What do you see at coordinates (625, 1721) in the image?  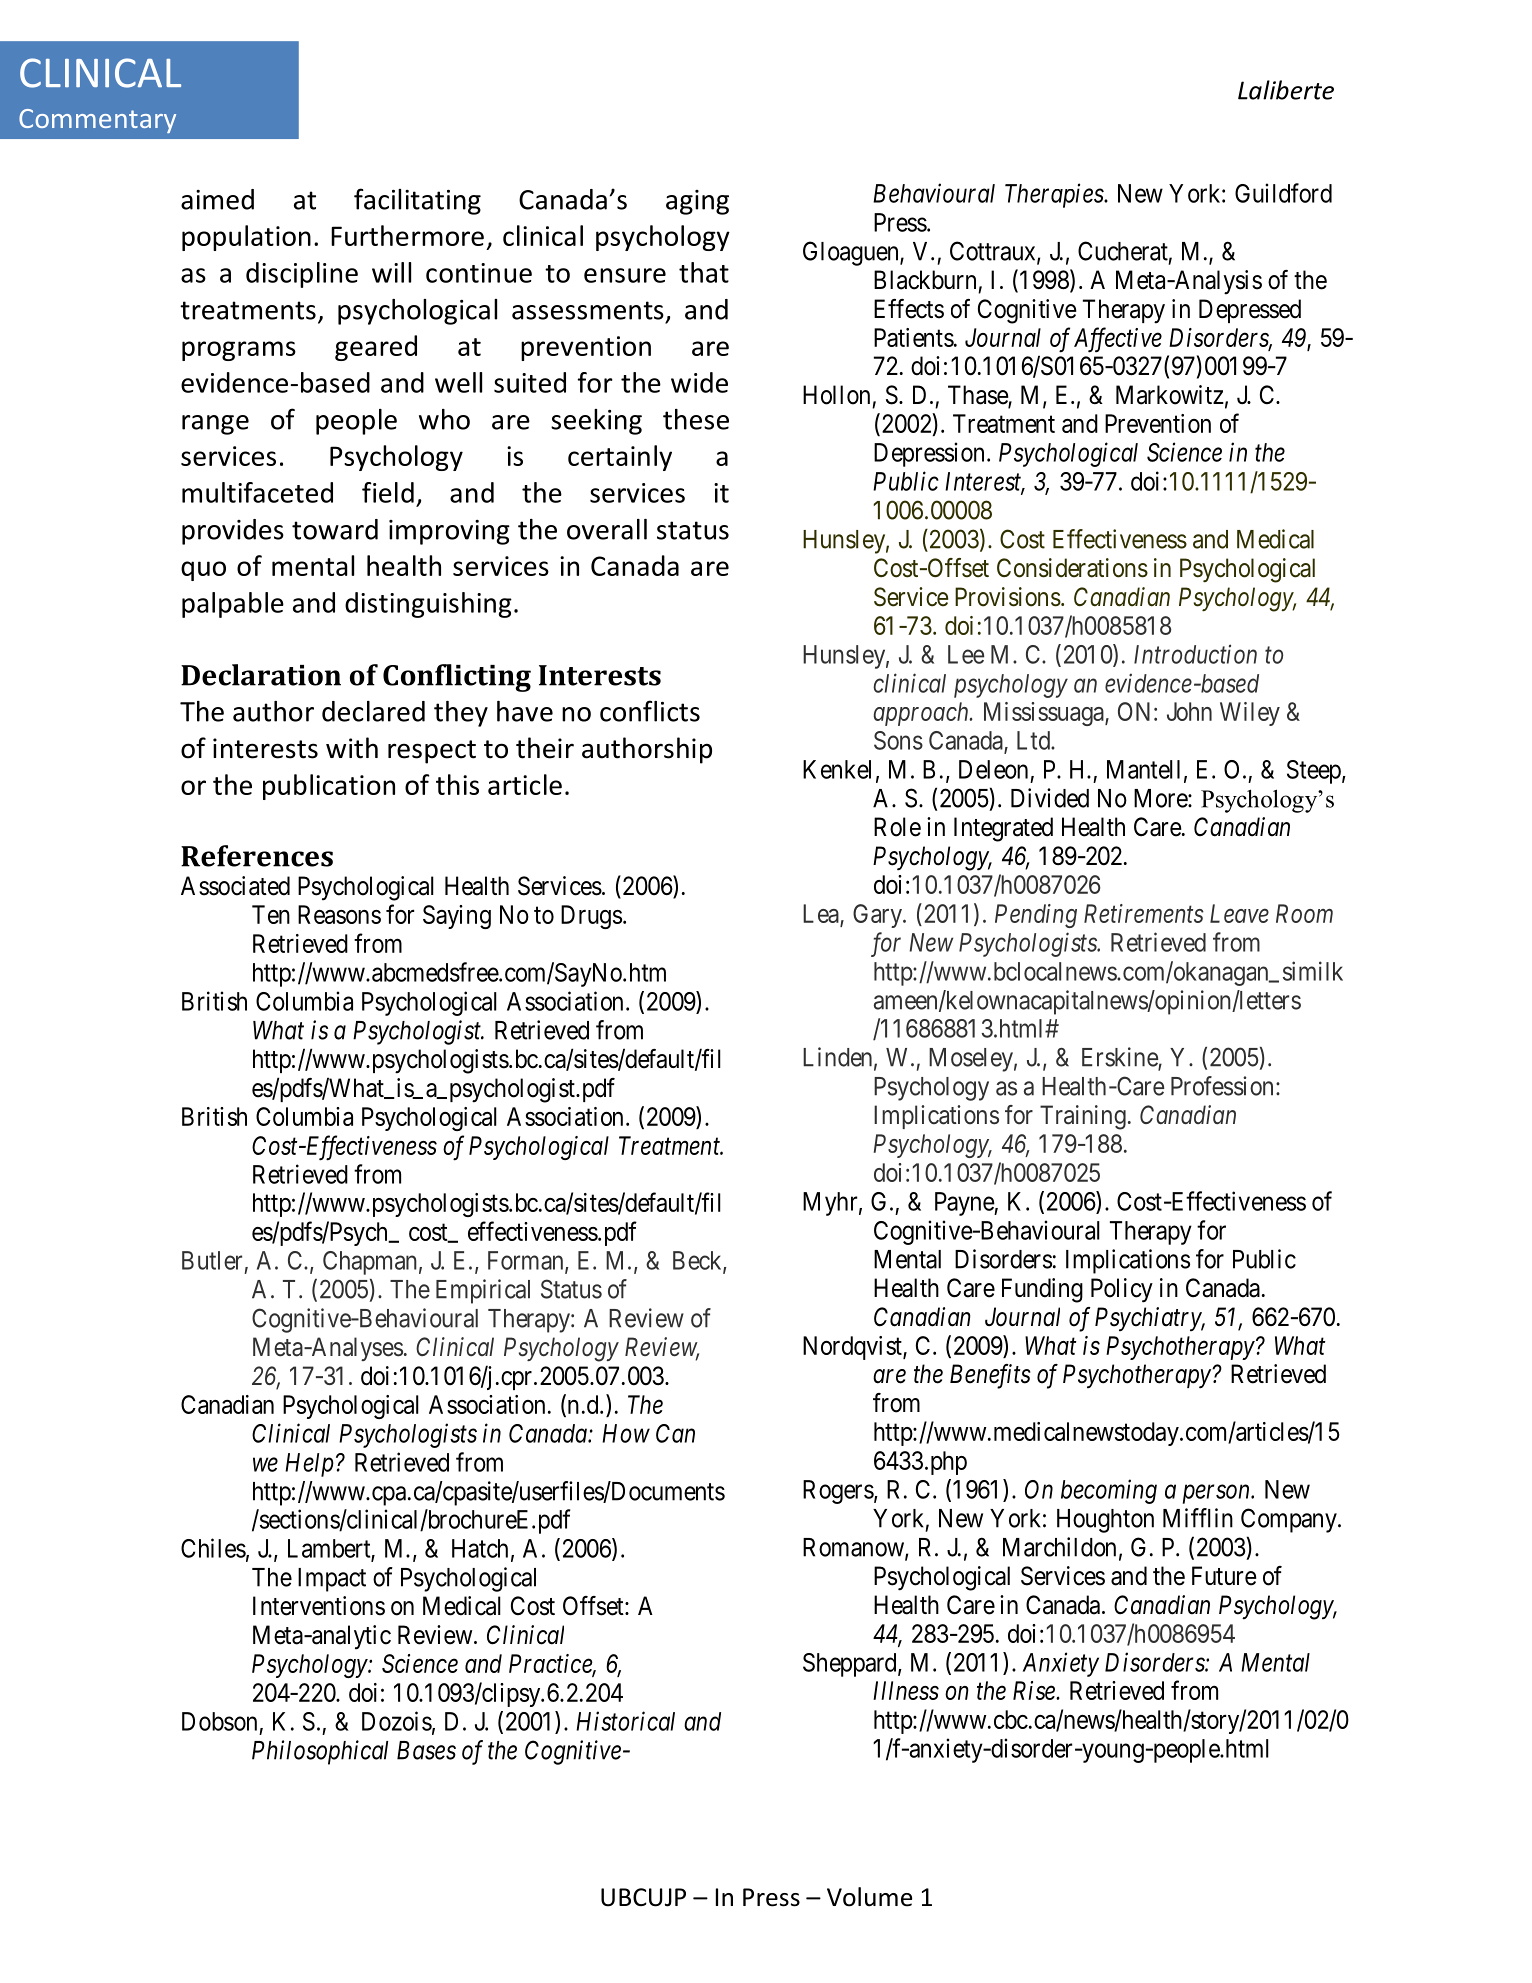 I see `Historical` at bounding box center [625, 1721].
